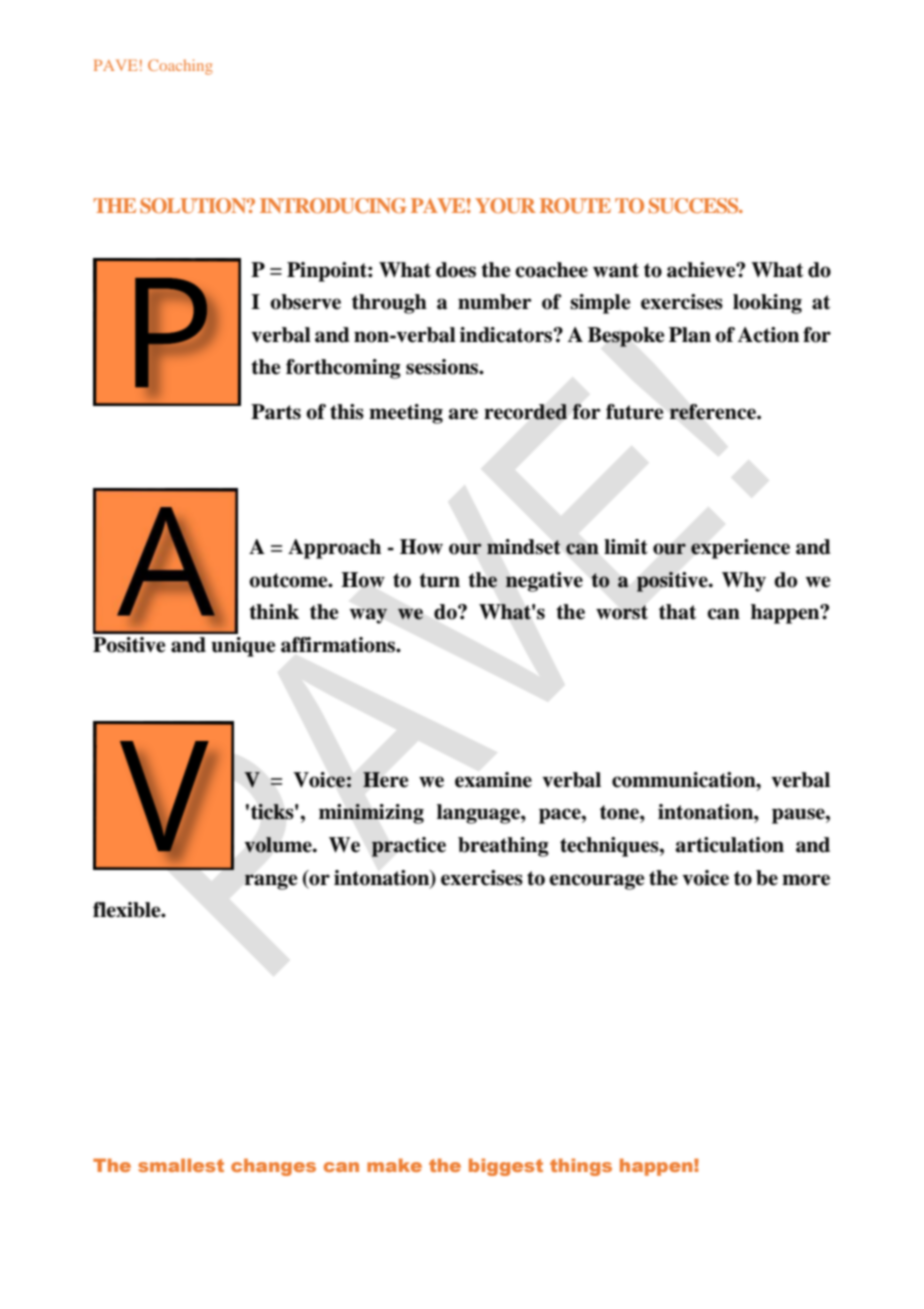 Image resolution: width=924 pixels, height=1309 pixels. I want to click on unique, so click(243, 647).
